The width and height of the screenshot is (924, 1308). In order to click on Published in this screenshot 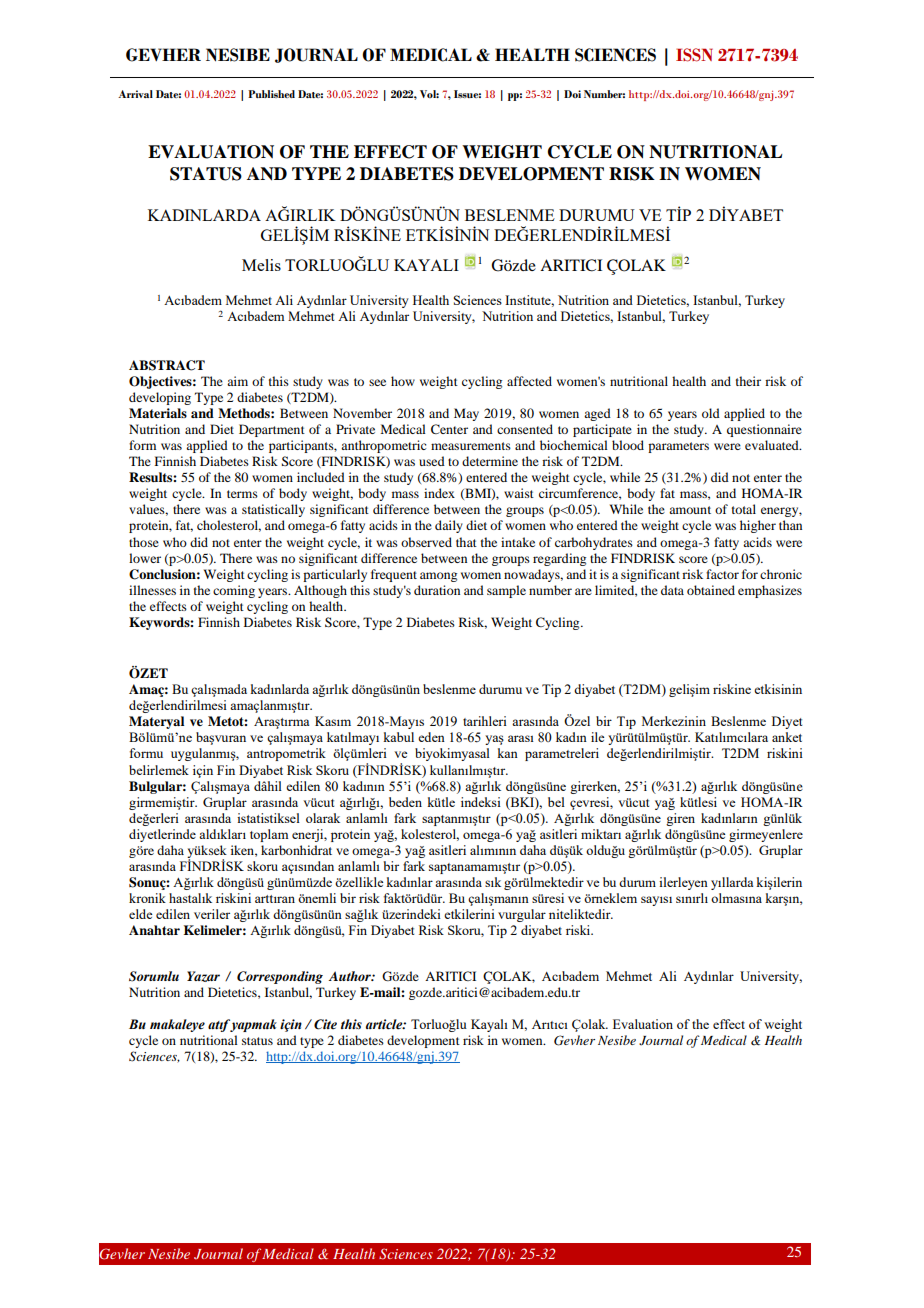, I will do `click(271, 94)`.
